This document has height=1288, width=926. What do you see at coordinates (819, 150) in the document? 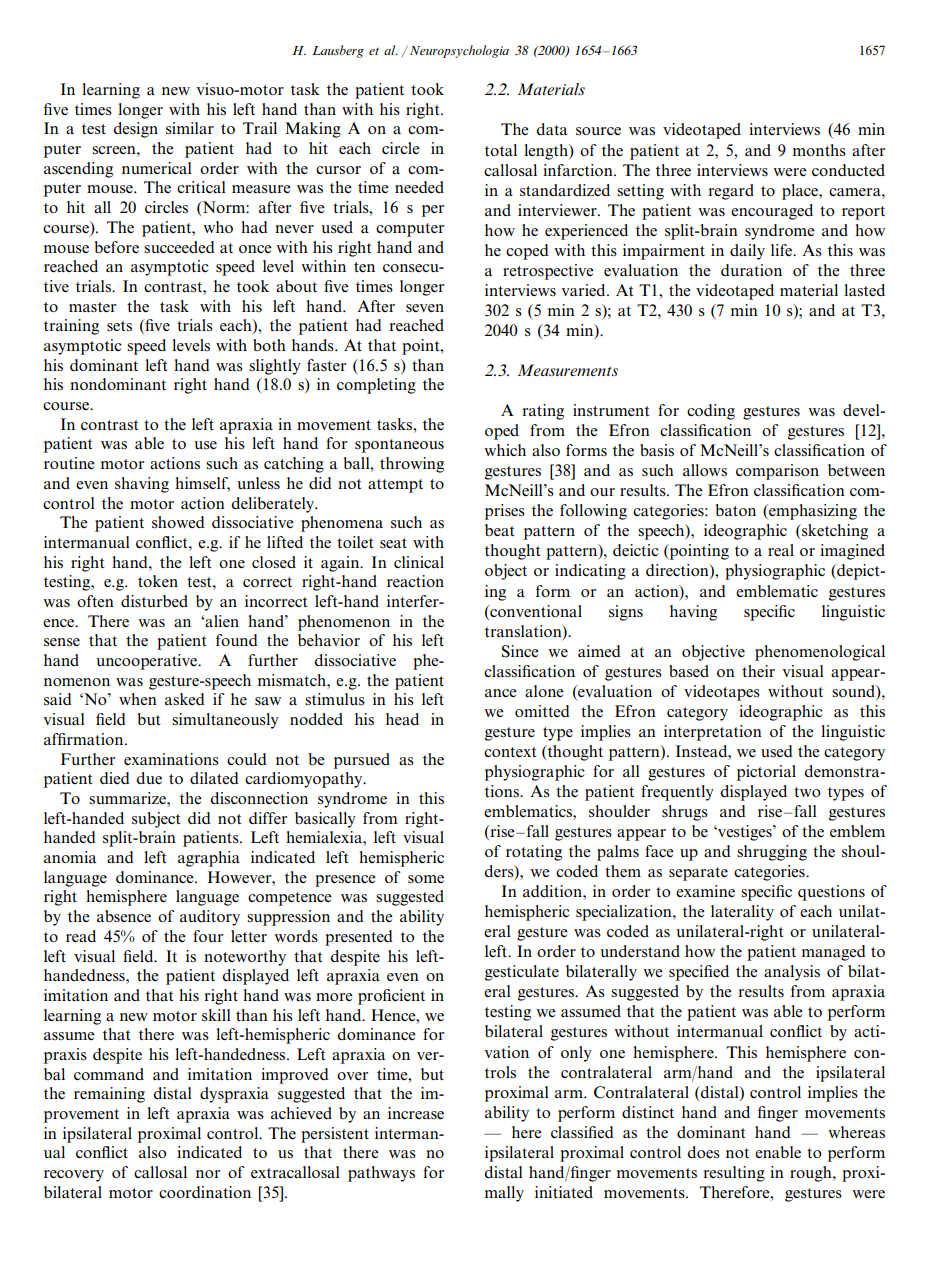
I see `months` at bounding box center [819, 150].
